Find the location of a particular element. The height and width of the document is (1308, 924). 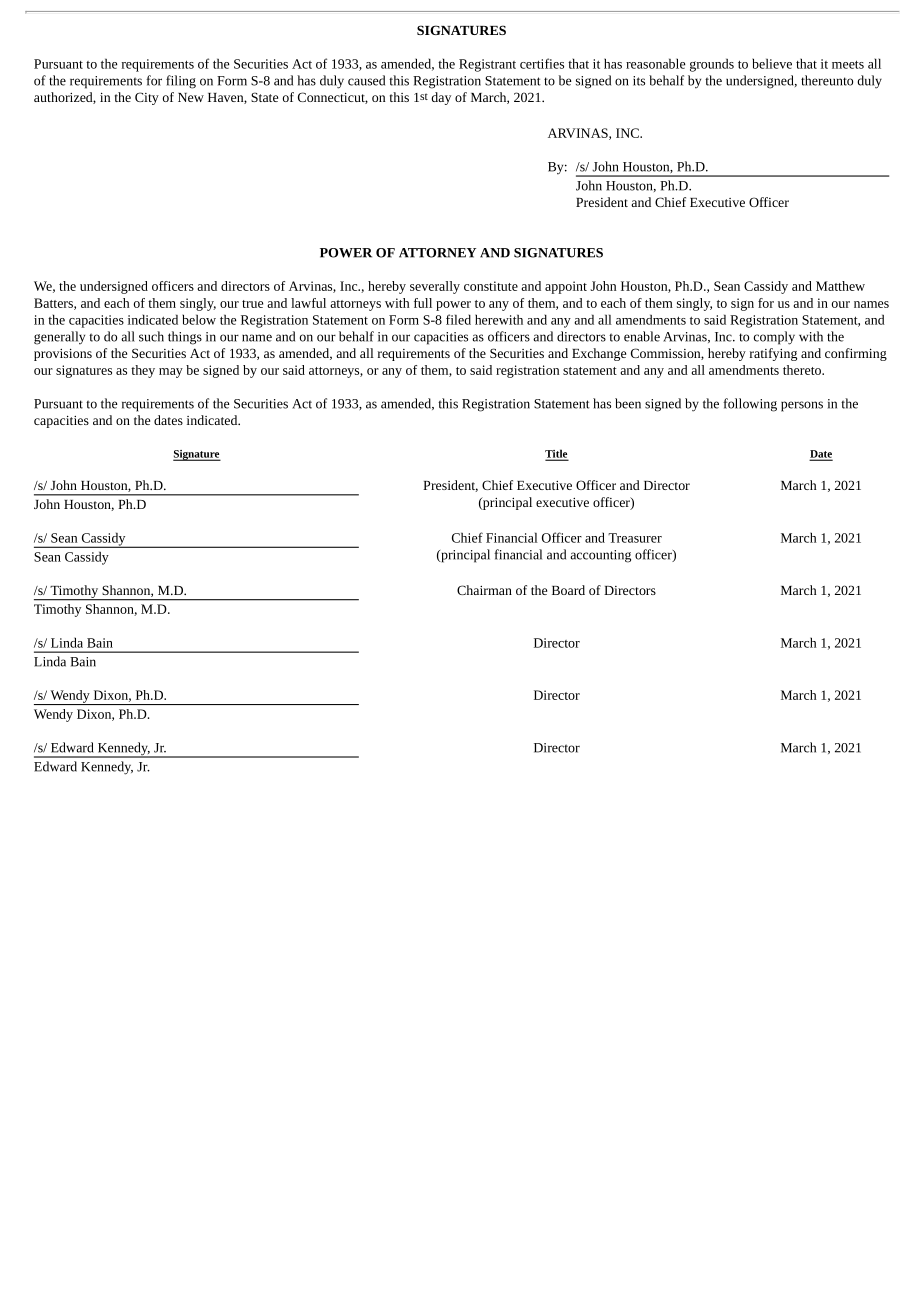

Chairman is located at coordinates (484, 590).
